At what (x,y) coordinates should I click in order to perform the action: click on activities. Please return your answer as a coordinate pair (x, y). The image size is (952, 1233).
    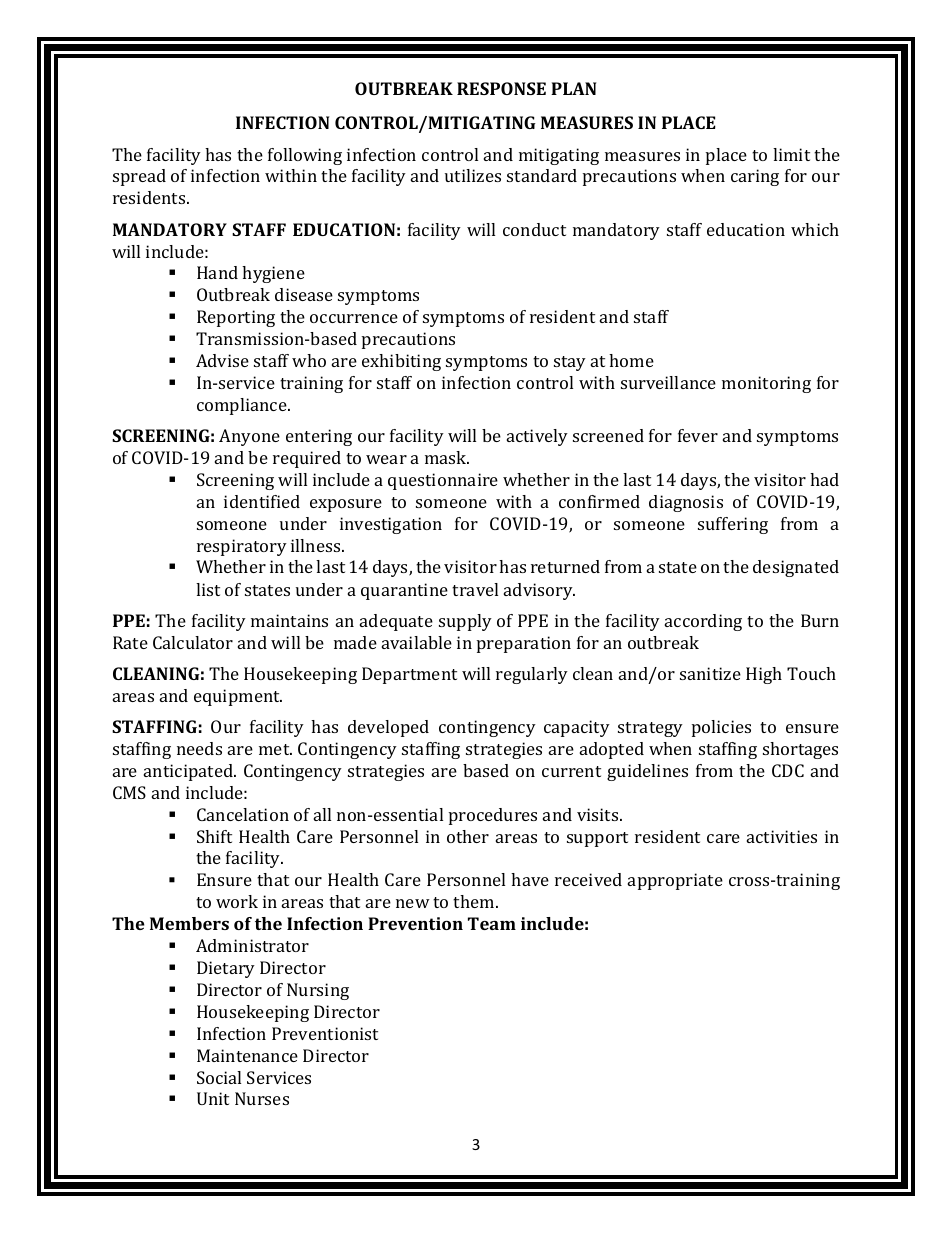
    Looking at the image, I should click on (782, 836).
